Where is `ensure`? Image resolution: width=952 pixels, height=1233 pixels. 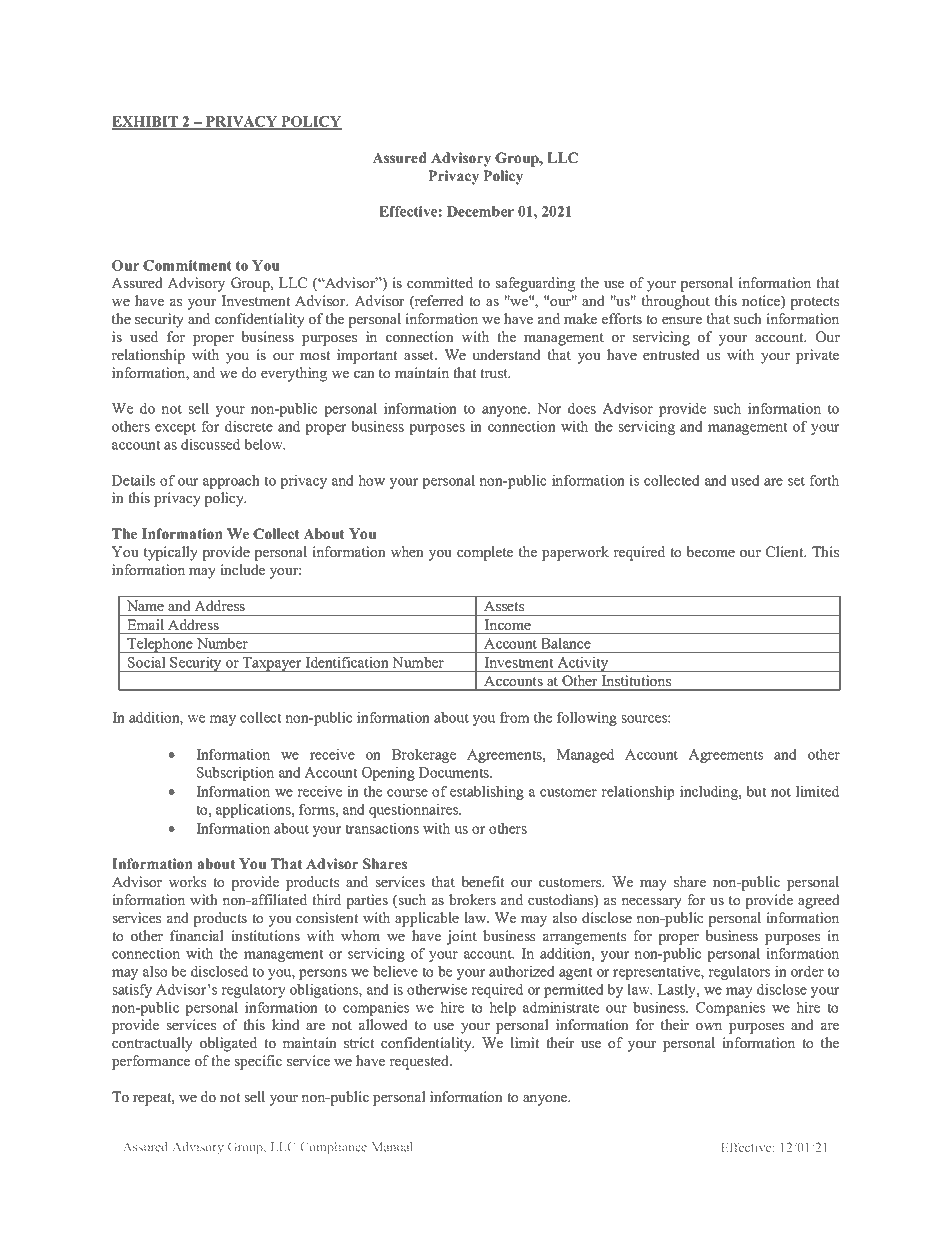
ensure is located at coordinates (682, 320).
